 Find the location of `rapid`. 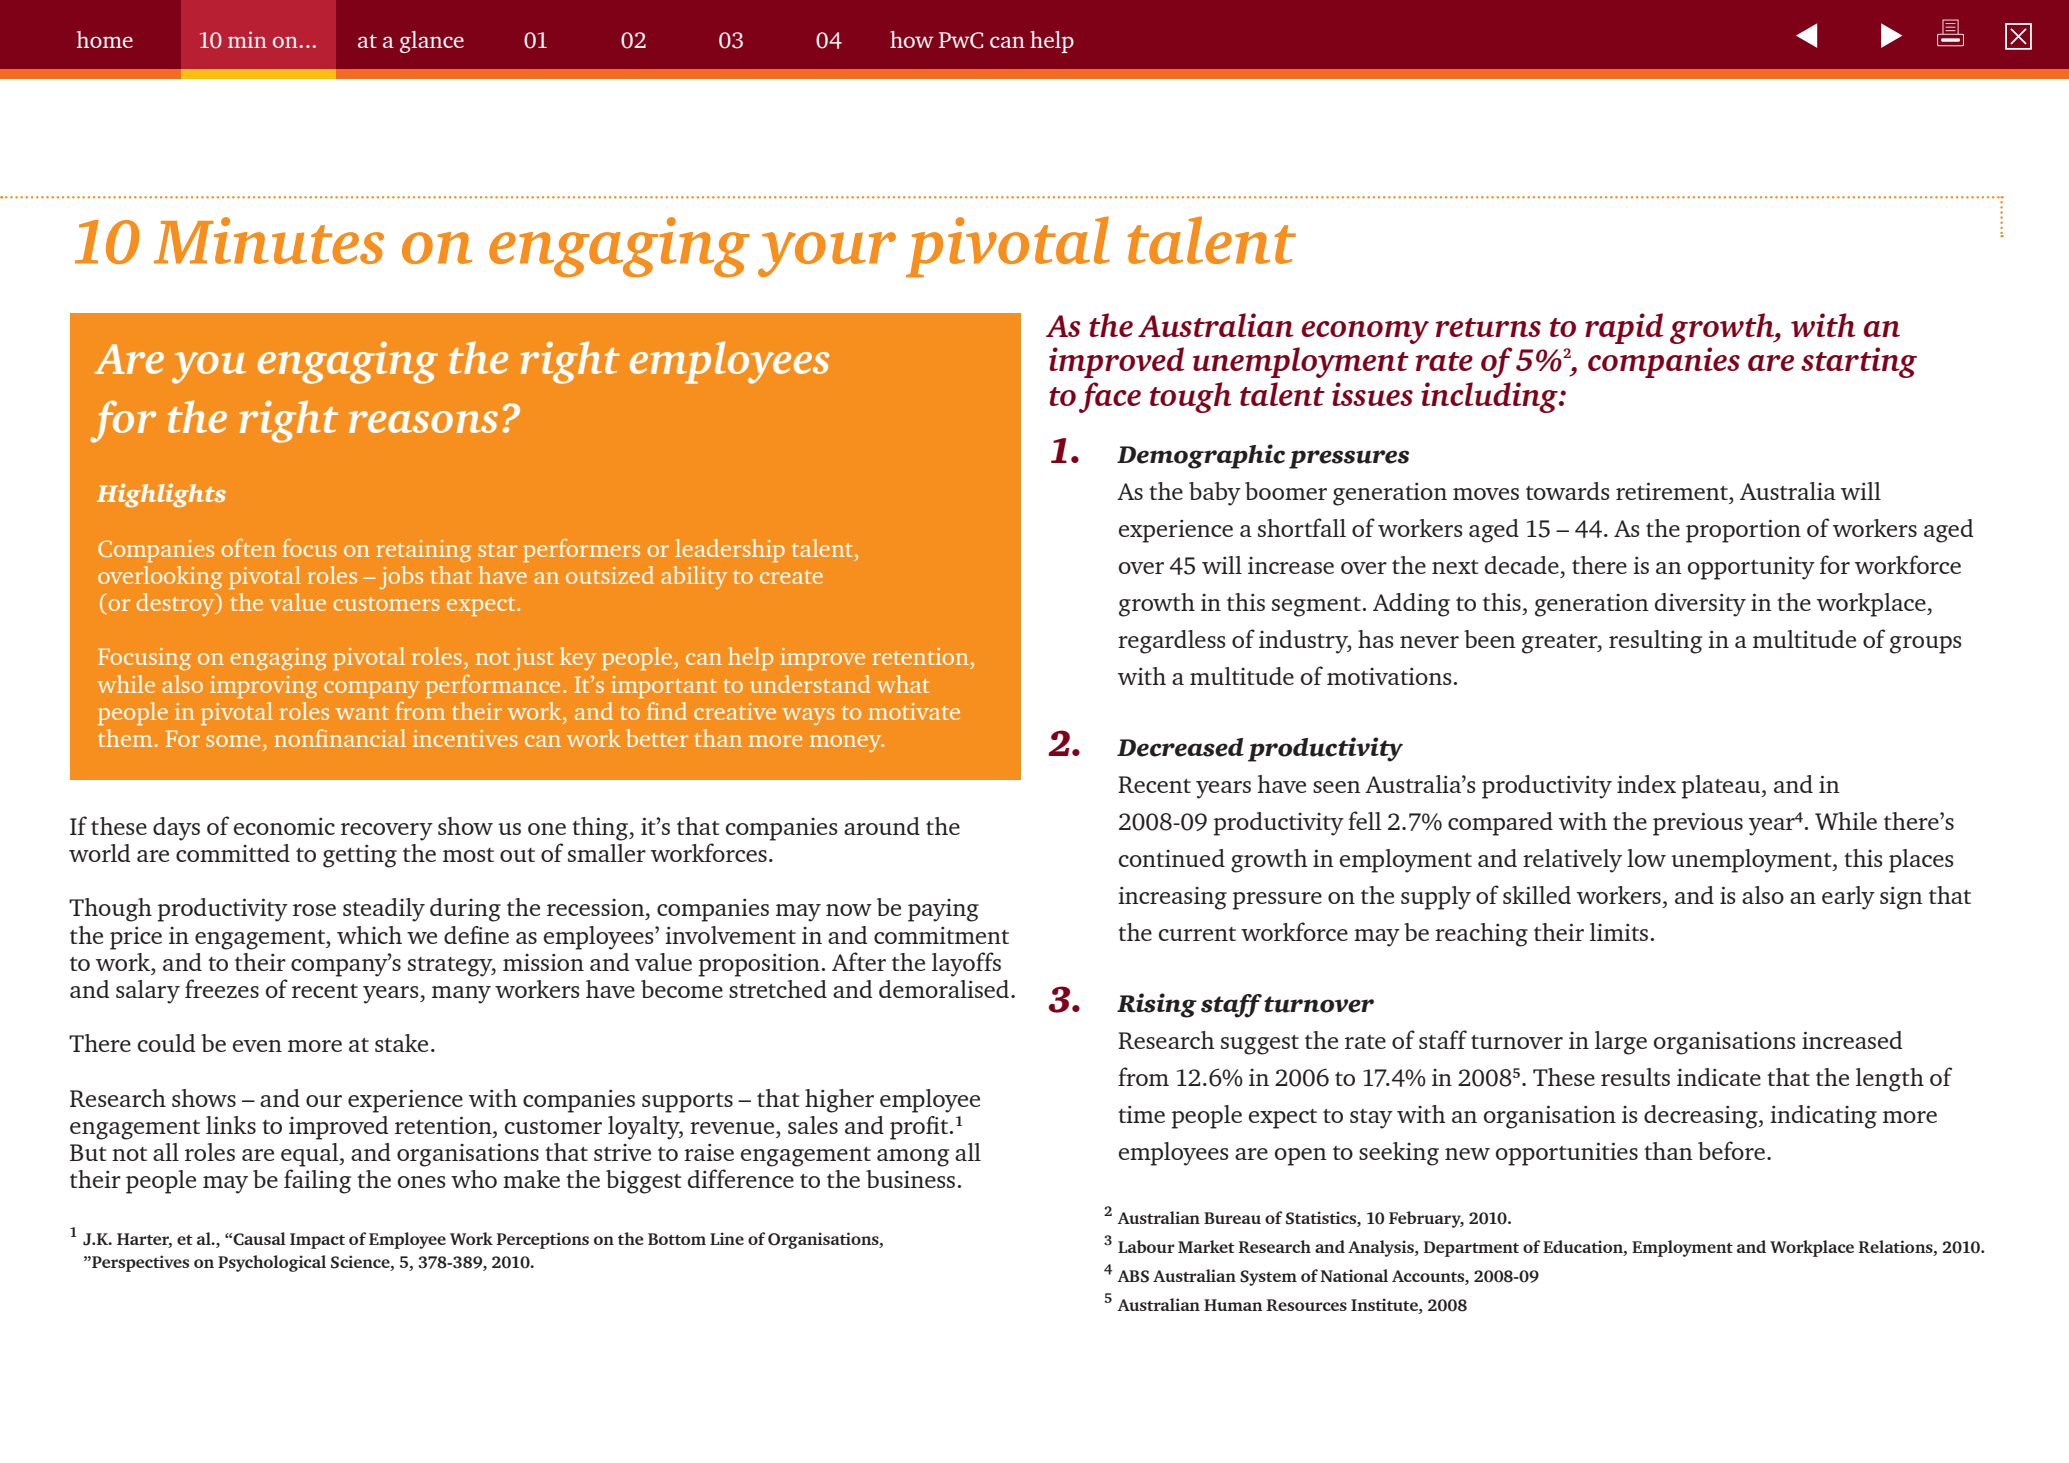

rapid is located at coordinates (1624, 328).
